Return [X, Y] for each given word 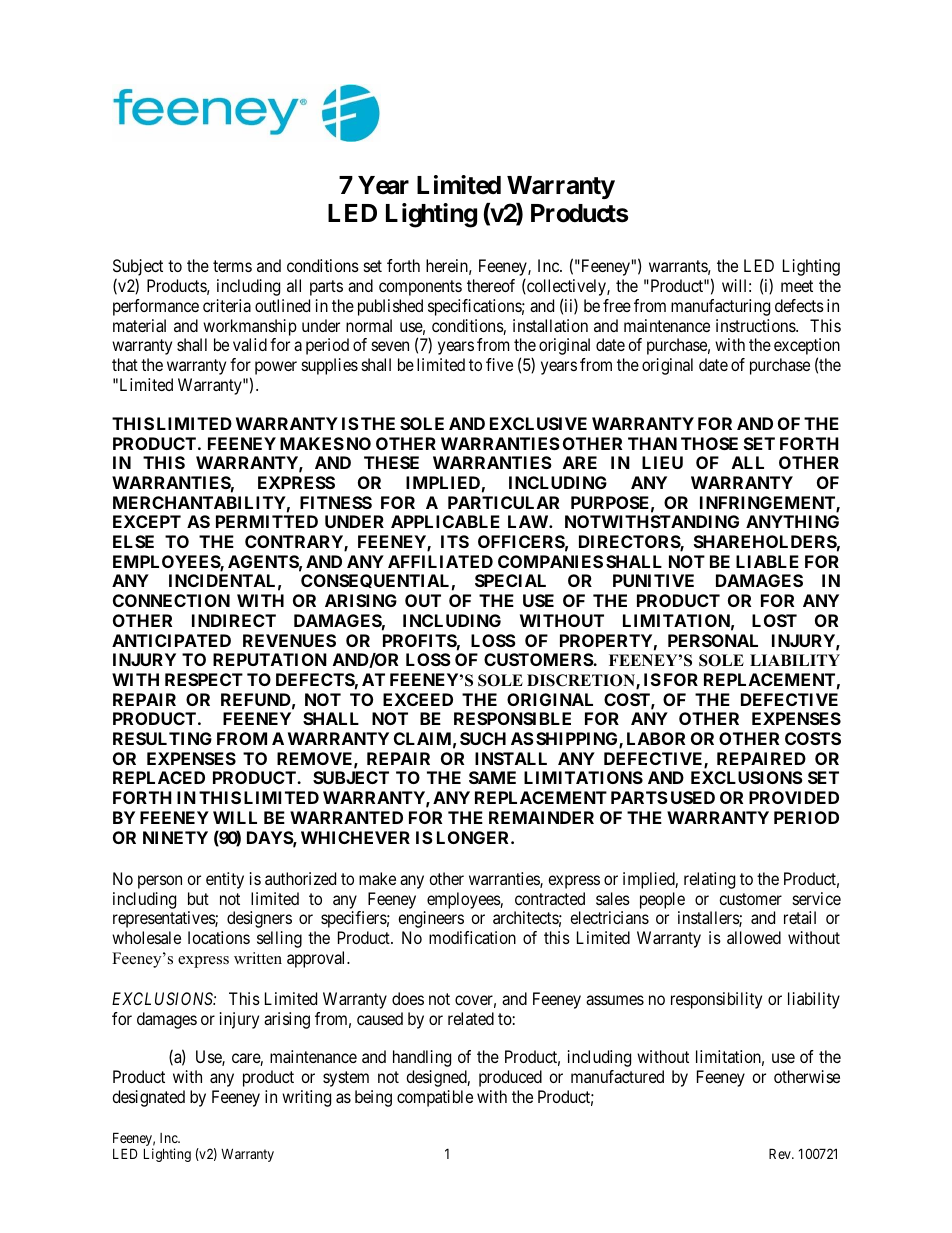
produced [510, 1078]
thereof [491, 285]
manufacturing [720, 307]
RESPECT [204, 679]
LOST [774, 620]
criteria [227, 305]
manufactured [617, 1076]
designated [148, 1098]
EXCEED [418, 699]
